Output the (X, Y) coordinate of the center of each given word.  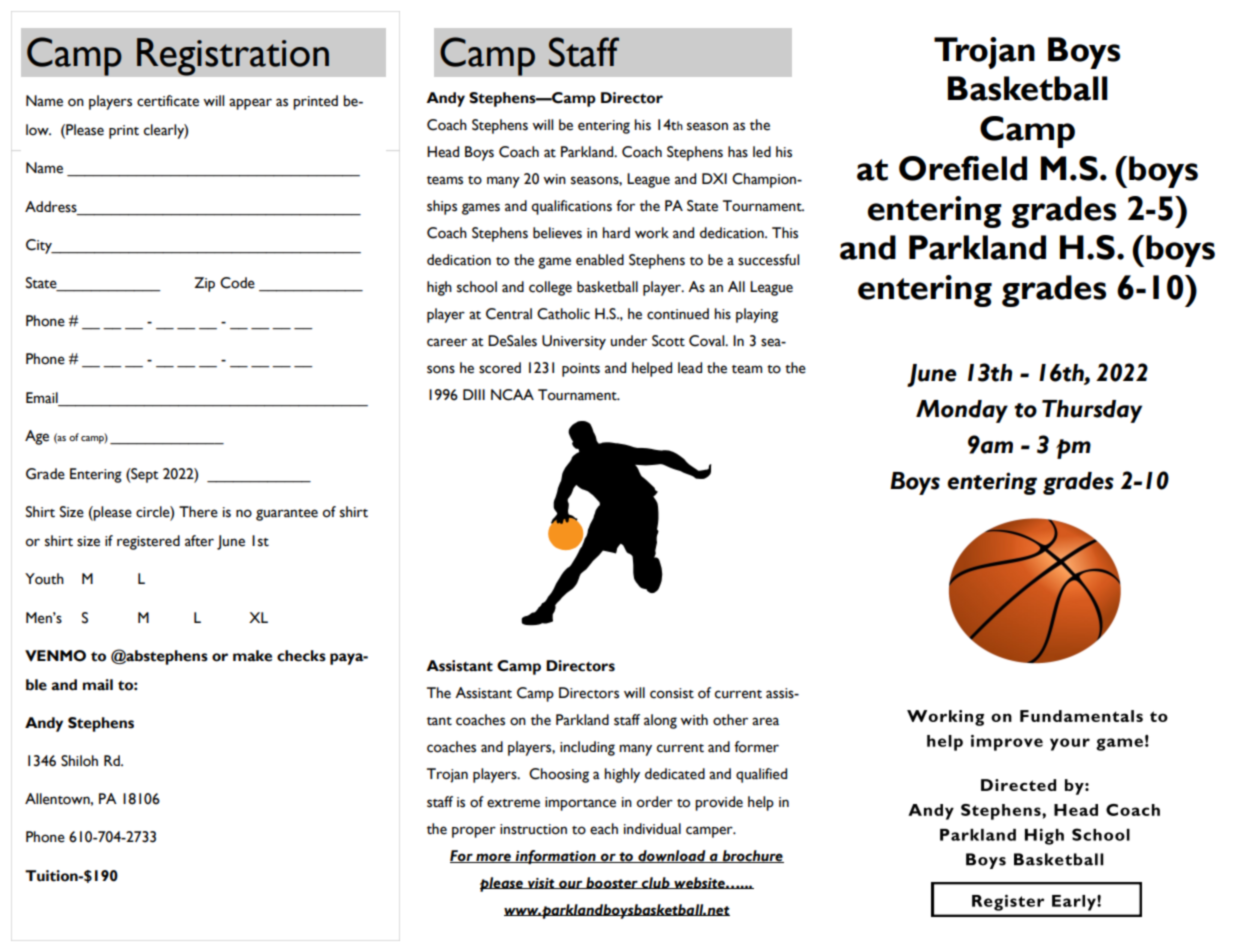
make (252, 656)
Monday (962, 411)
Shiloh (79, 761)
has (738, 152)
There (198, 512)
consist (672, 693)
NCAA (512, 395)
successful (768, 260)
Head (443, 152)
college (550, 288)
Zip (204, 284)
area (765, 721)
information (556, 857)
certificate (168, 101)
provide (719, 803)
